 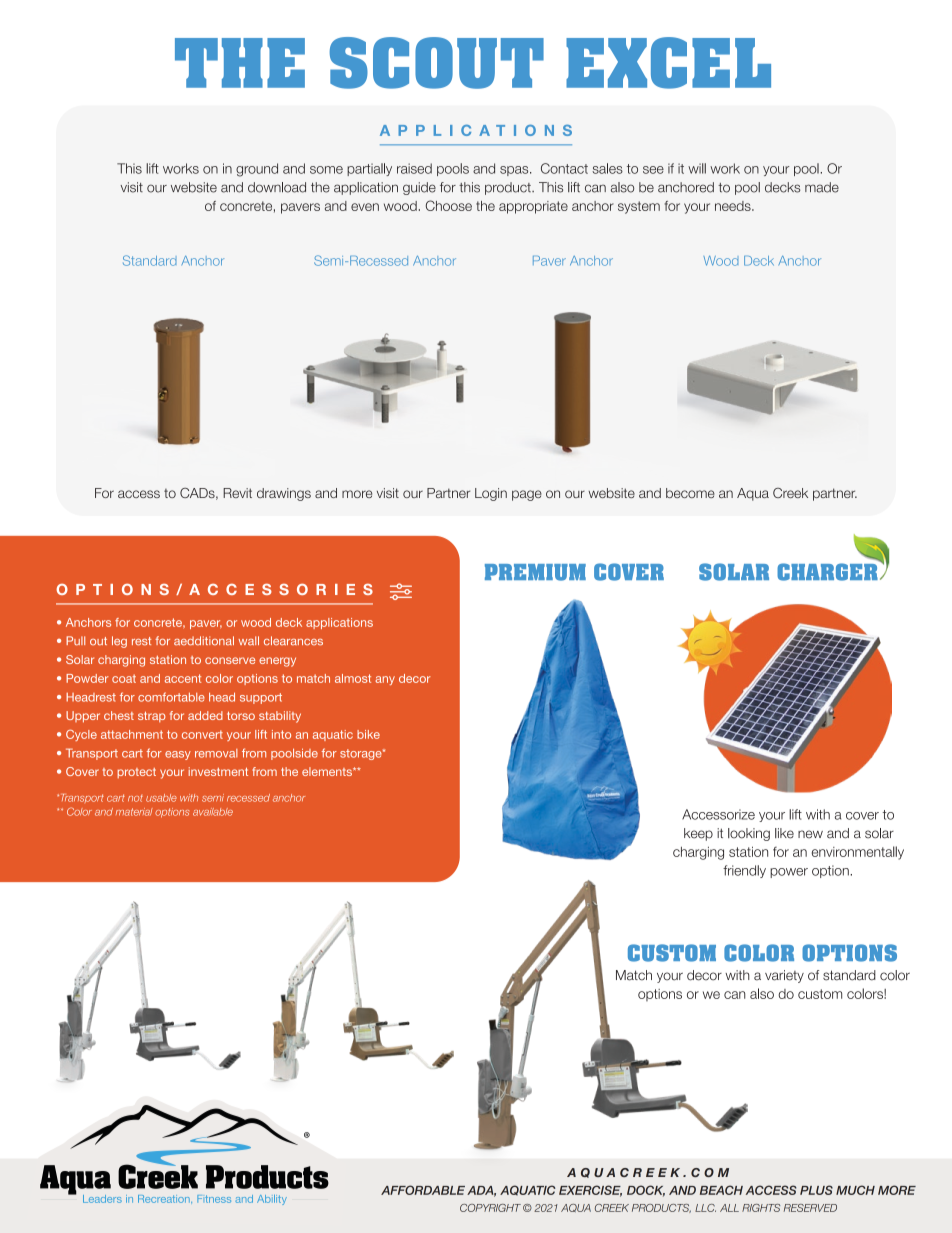 What do you see at coordinates (491, 494) in the page?
I see `Login` at bounding box center [491, 494].
